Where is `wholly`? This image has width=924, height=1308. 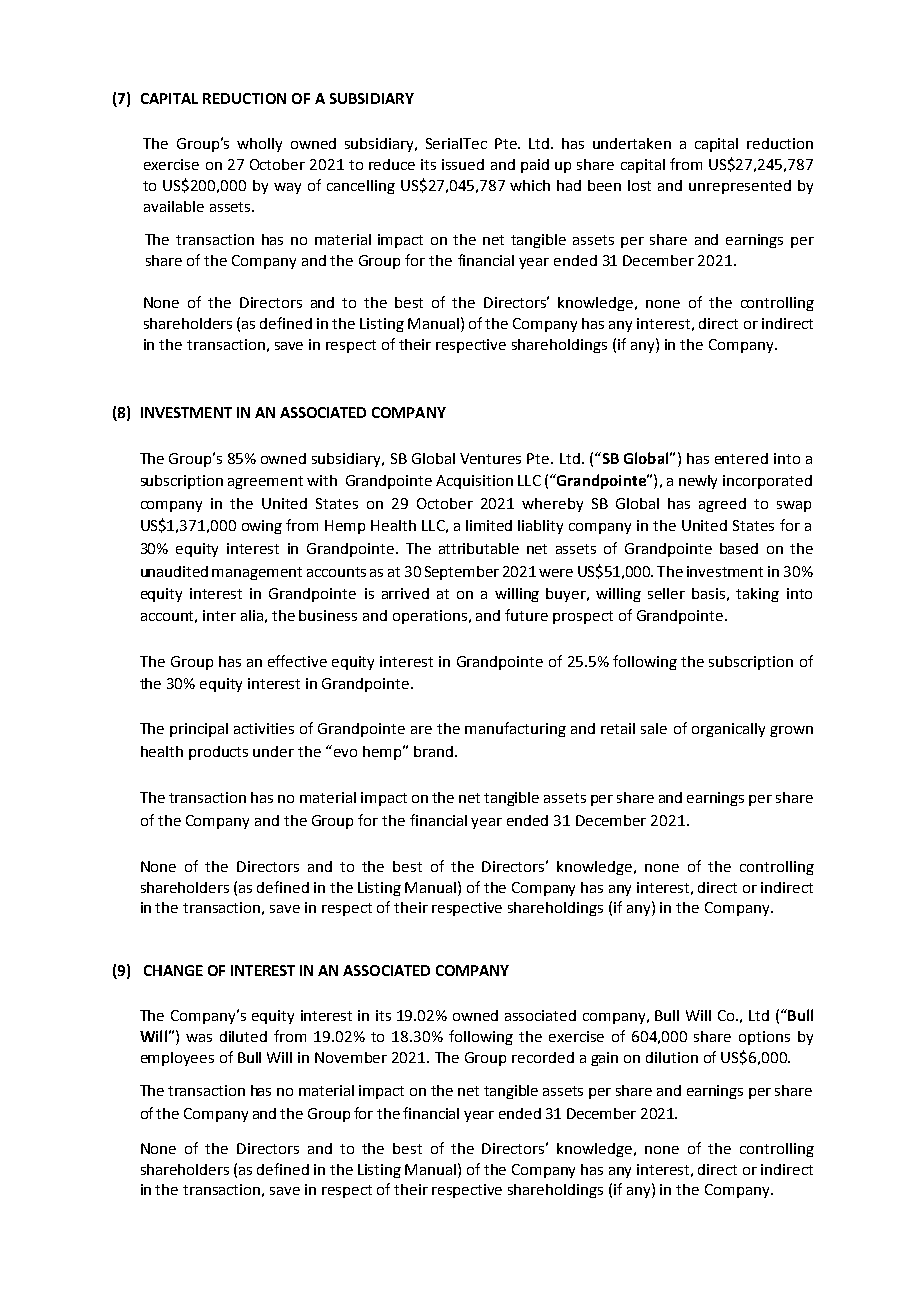 wholly is located at coordinates (259, 145).
